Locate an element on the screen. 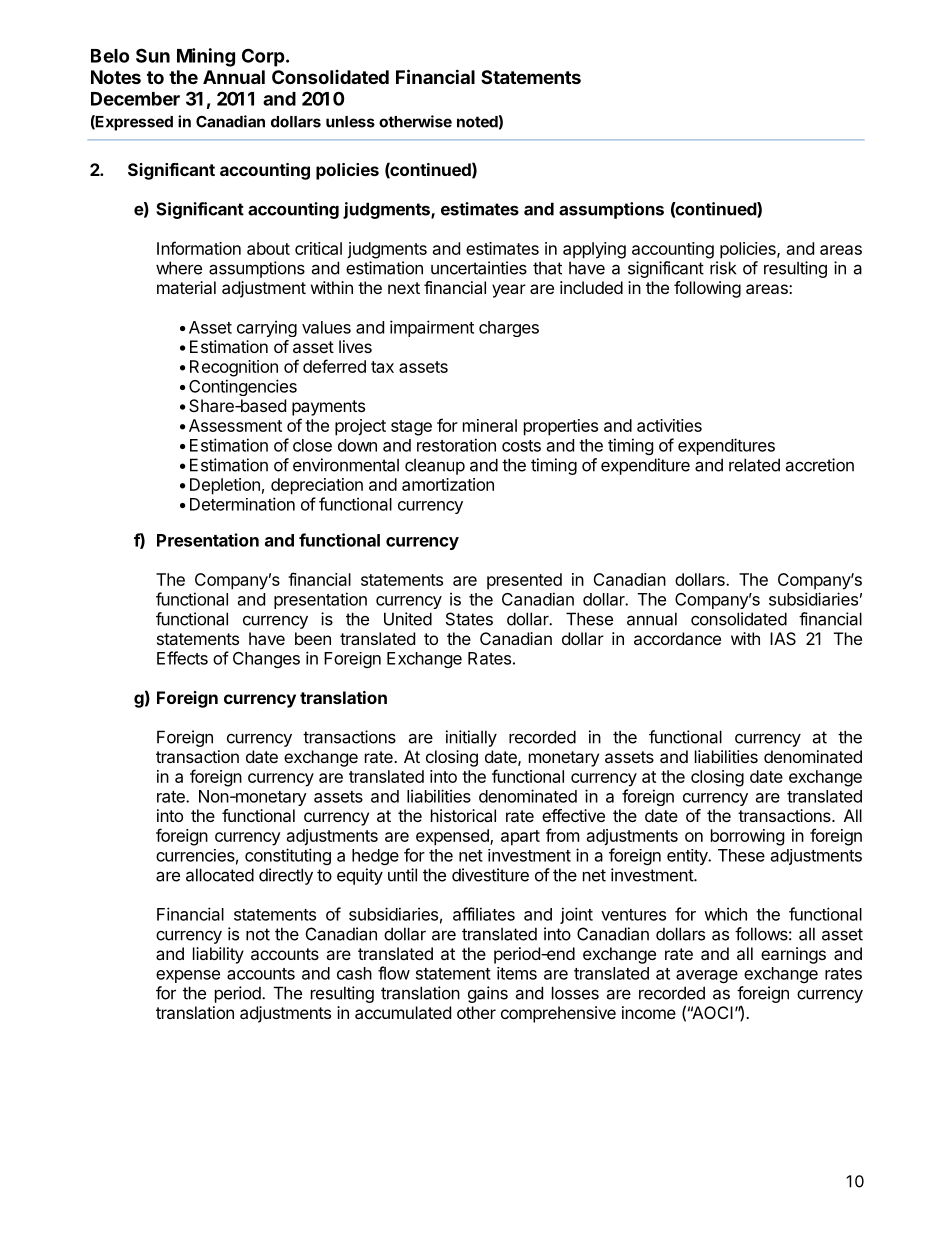 Image resolution: width=952 pixels, height=1233 pixels. where is located at coordinates (179, 268).
